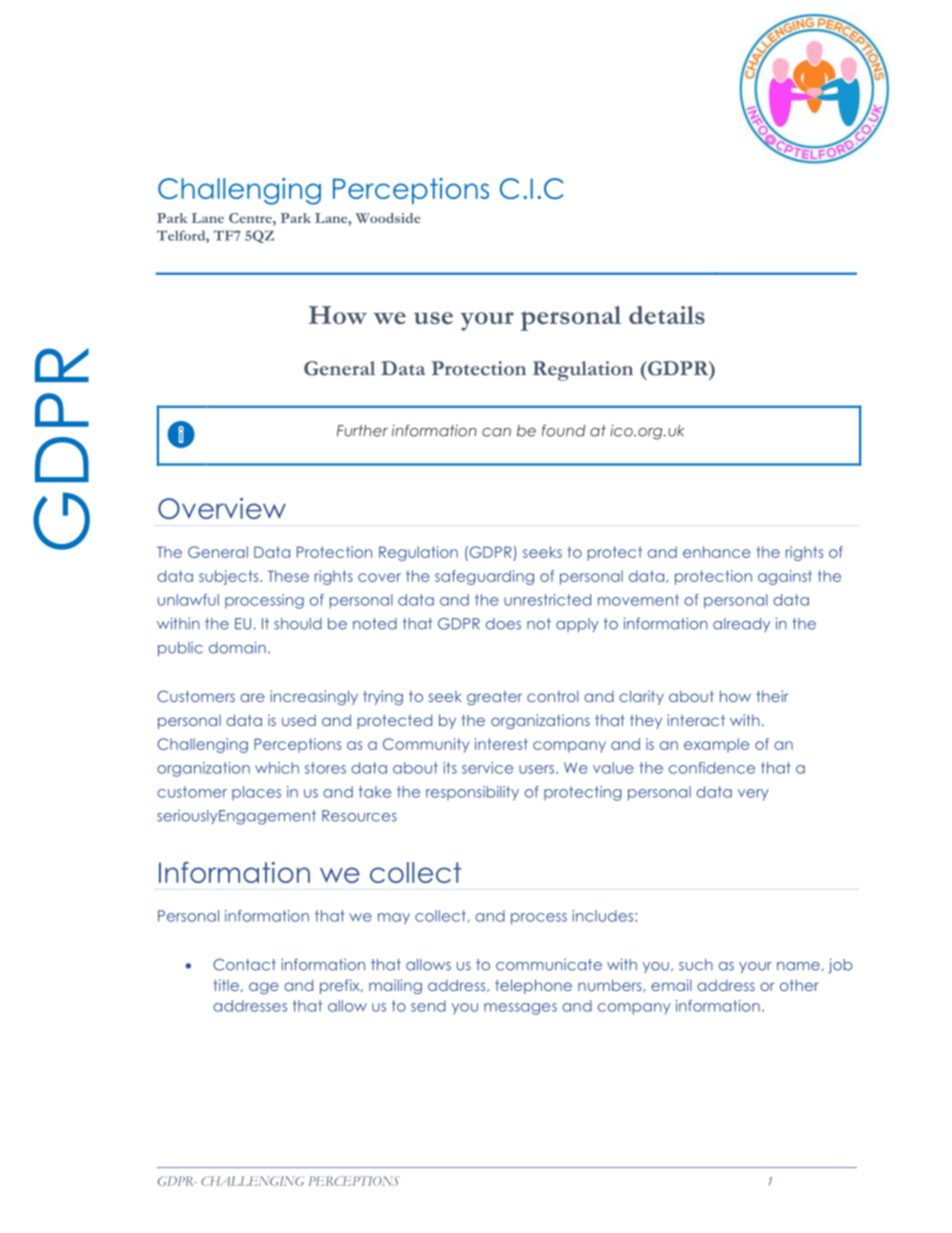  I want to click on title, so click(227, 985).
